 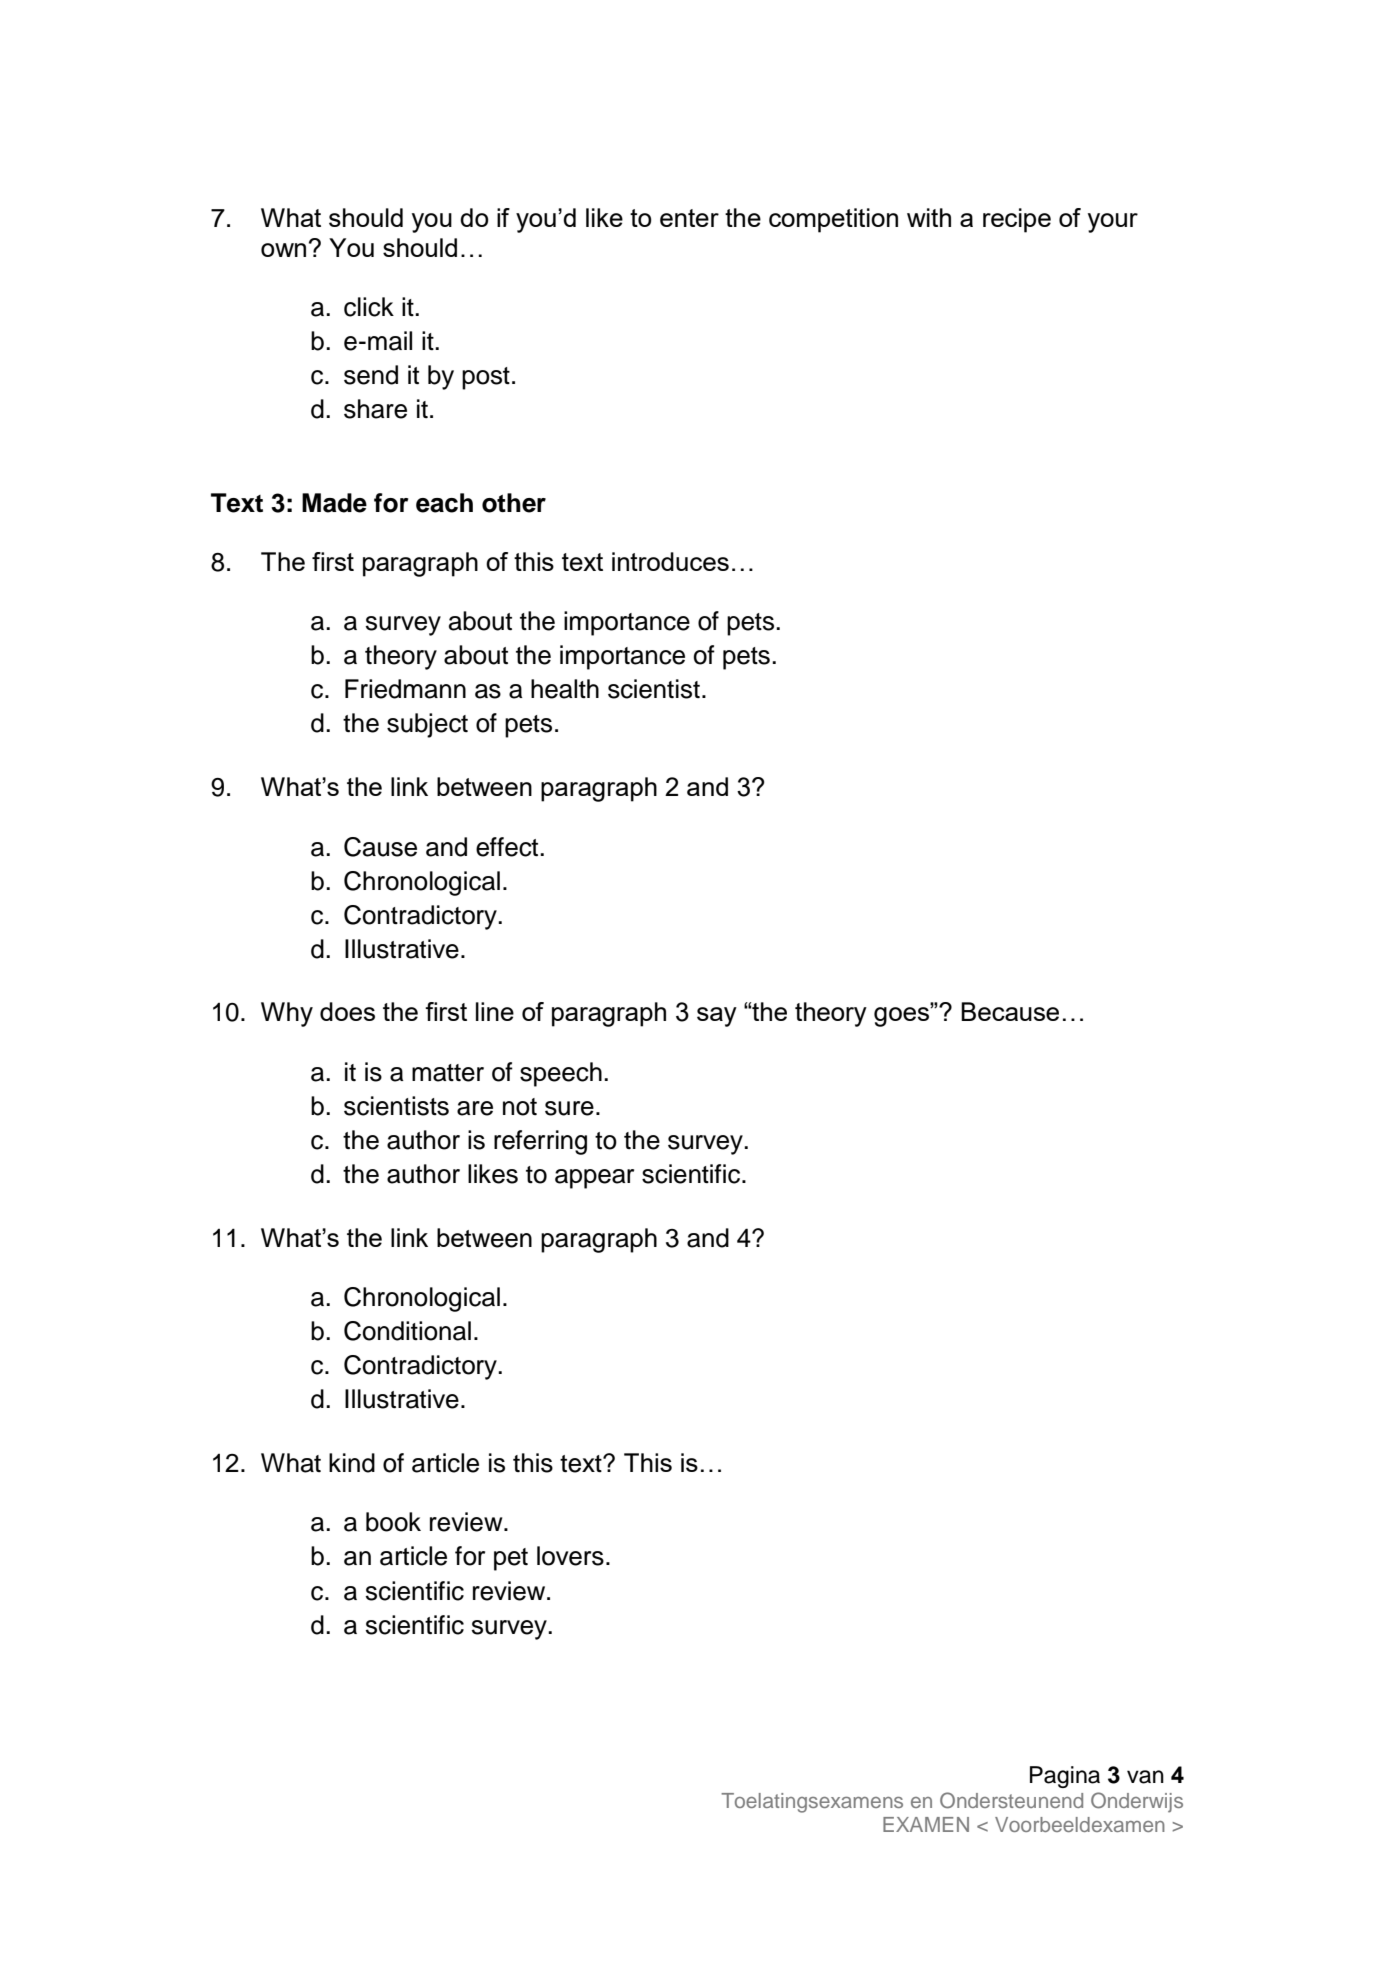 What do you see at coordinates (689, 218) in the screenshot?
I see `enter` at bounding box center [689, 218].
